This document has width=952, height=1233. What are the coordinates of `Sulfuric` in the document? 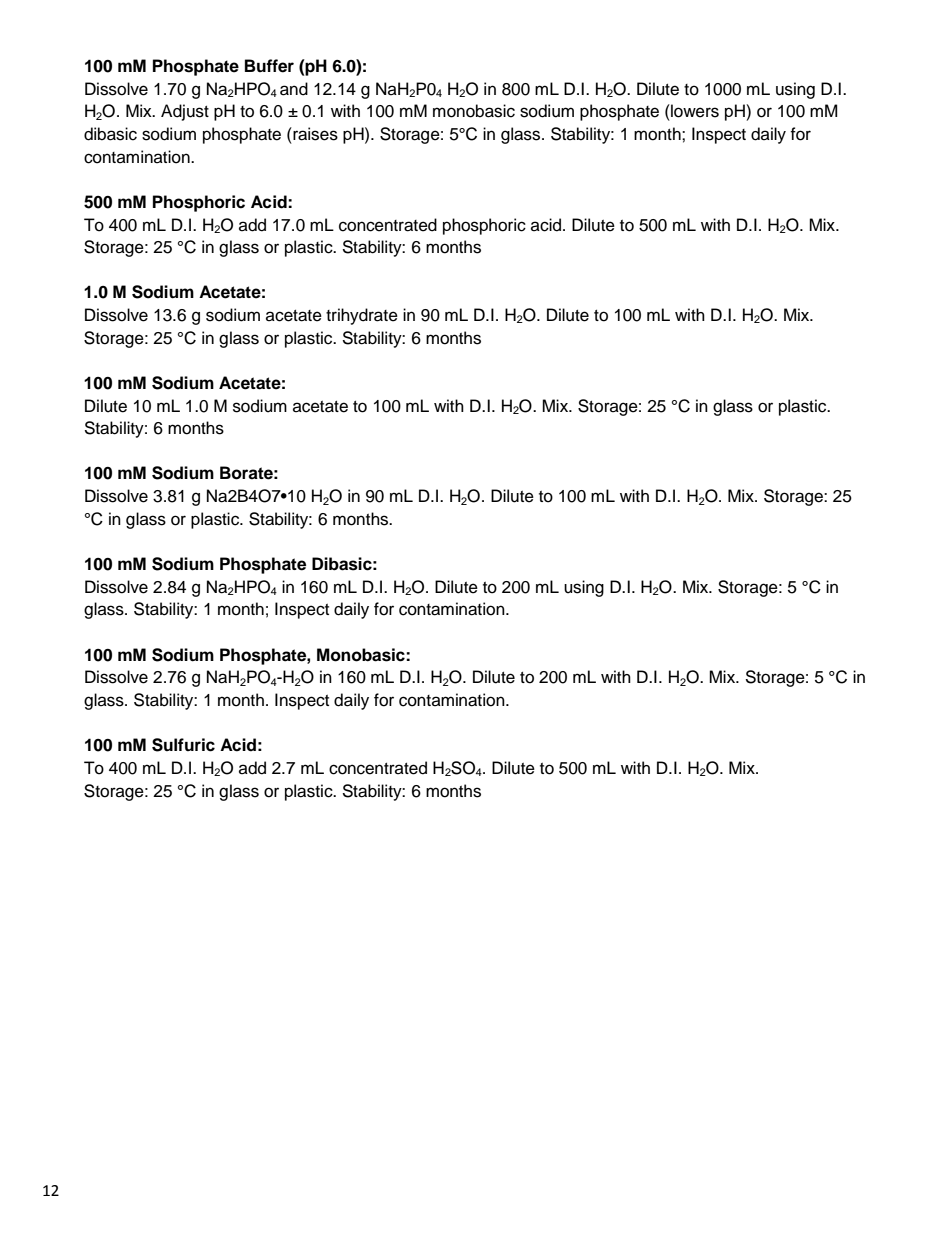 It's located at (183, 745).
